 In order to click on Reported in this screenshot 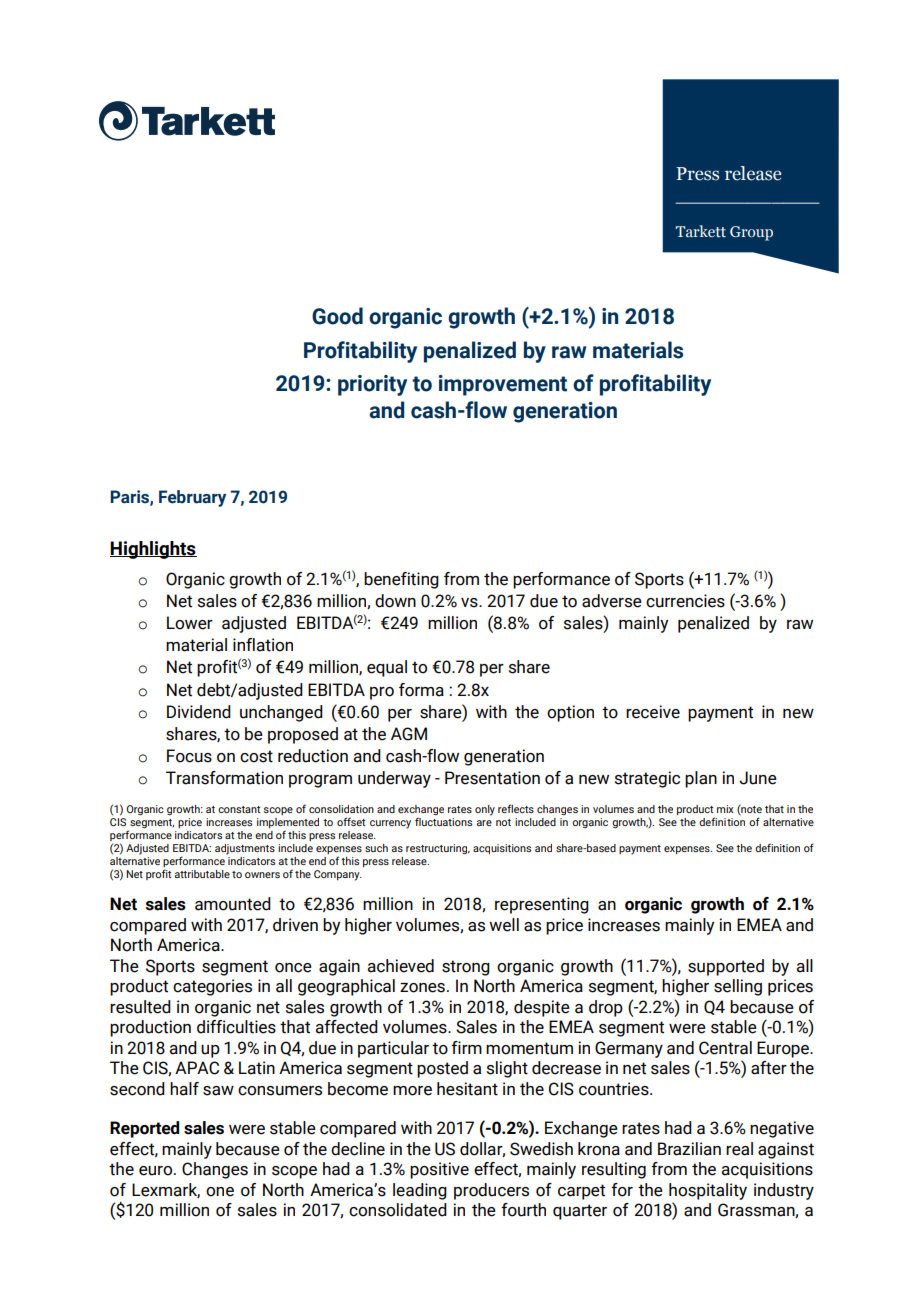, I will do `click(144, 1129)`.
